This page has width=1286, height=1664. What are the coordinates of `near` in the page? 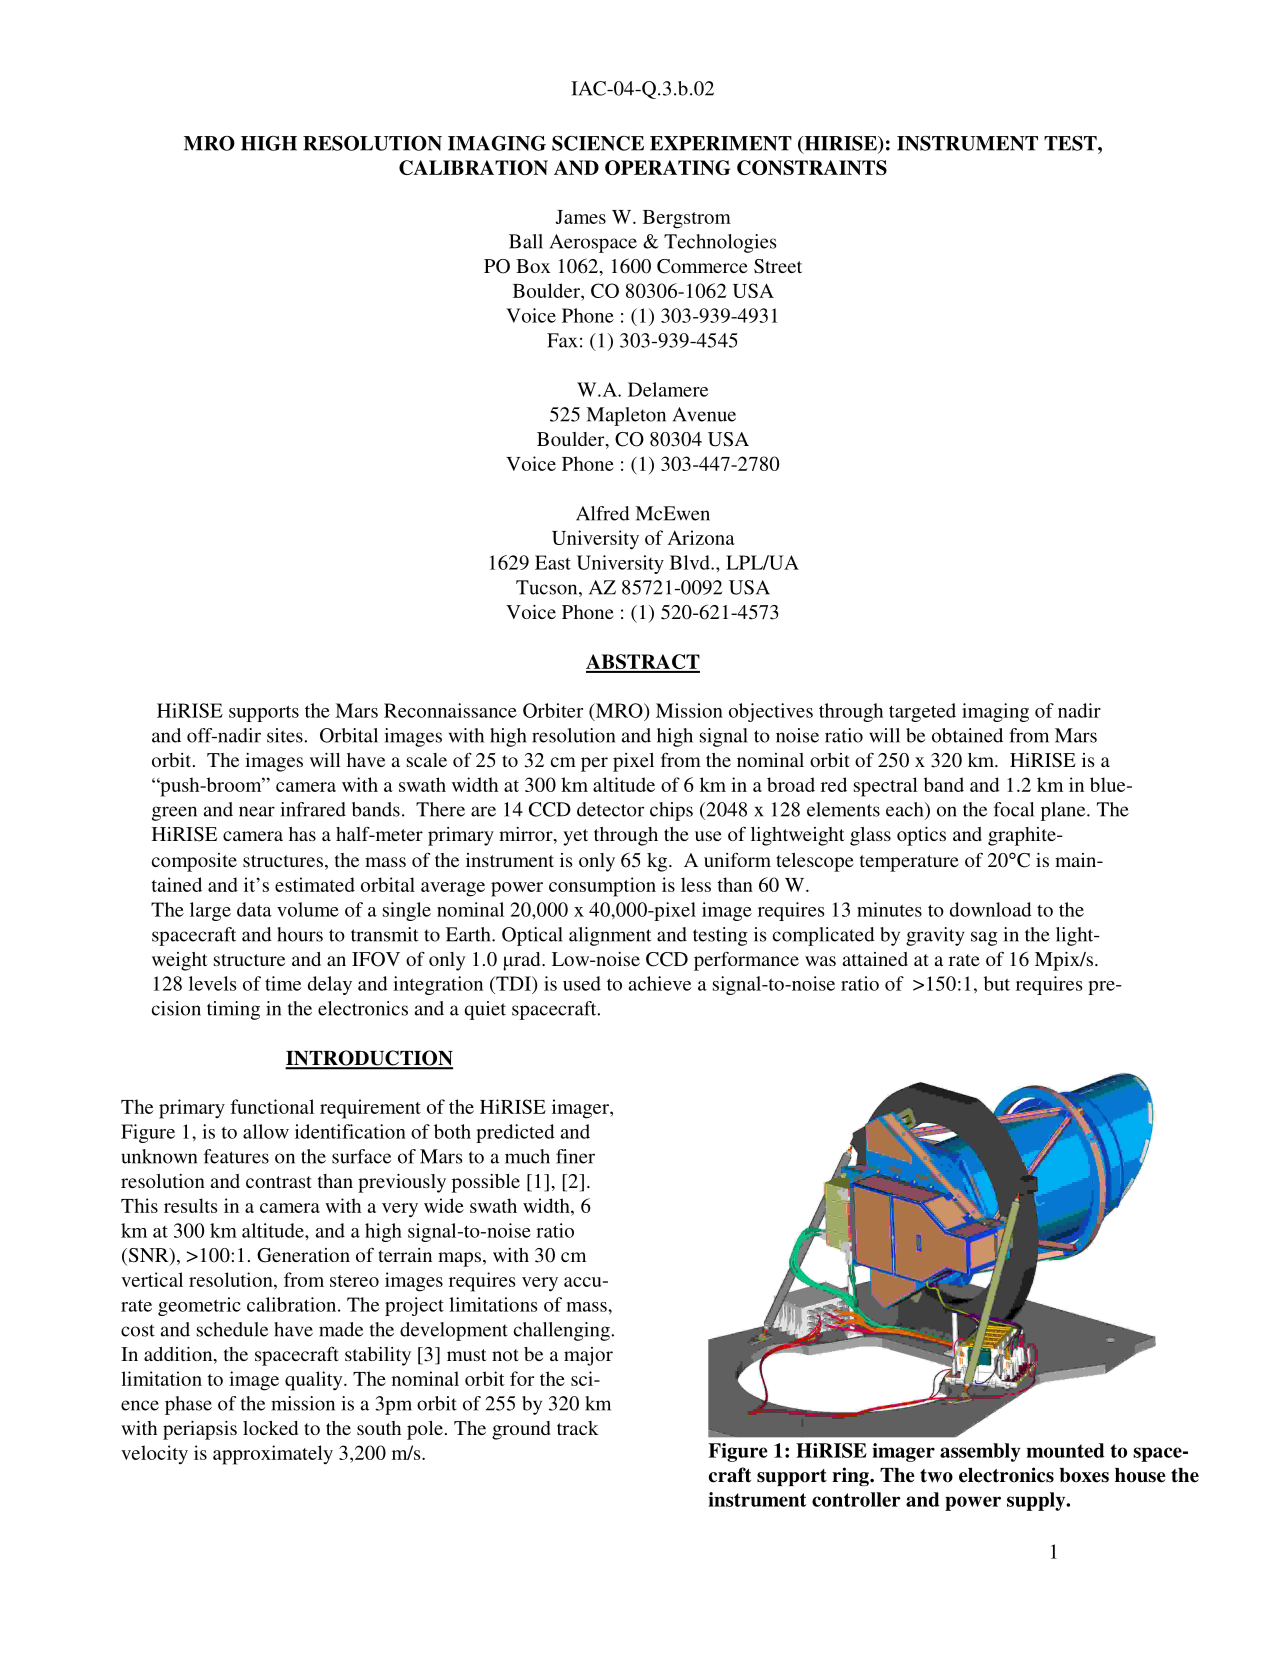 It's located at (257, 811).
